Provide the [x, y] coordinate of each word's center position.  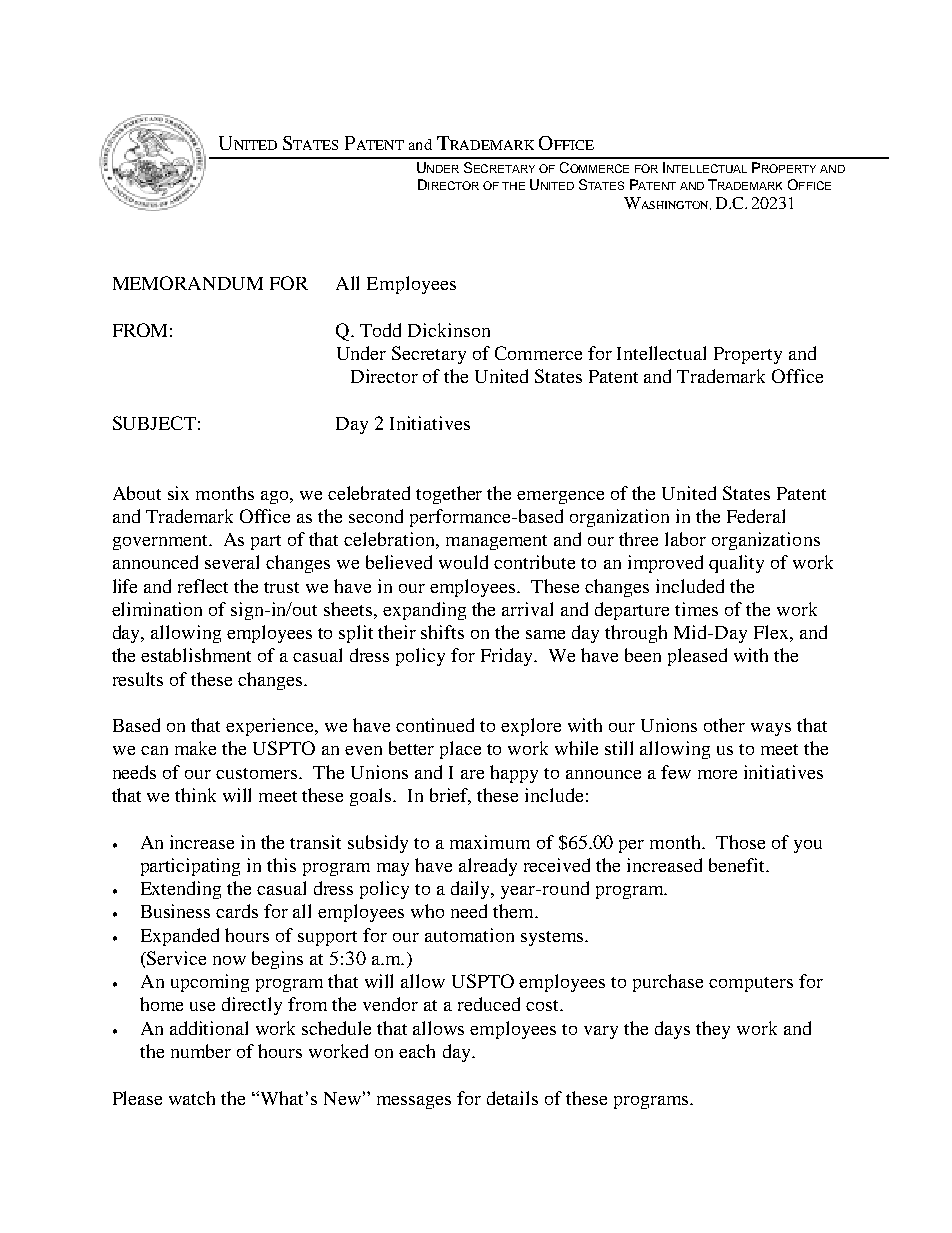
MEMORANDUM [188, 283]
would [463, 562]
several [232, 562]
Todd [380, 330]
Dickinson [449, 330]
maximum [490, 842]
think [195, 795]
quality [736, 564]
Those [740, 842]
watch [192, 1098]
